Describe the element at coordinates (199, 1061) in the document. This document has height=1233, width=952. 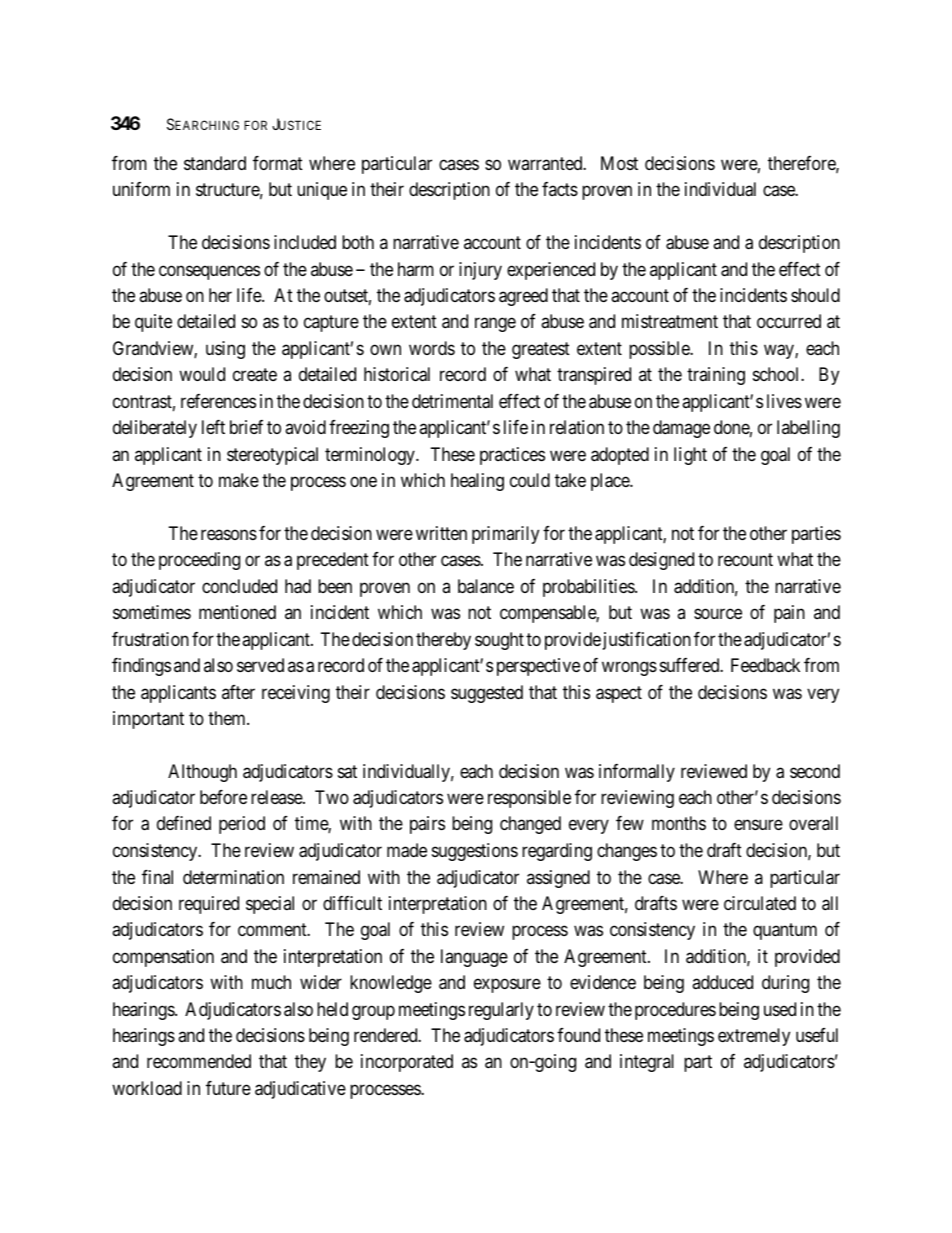
I see `recommended` at that location.
